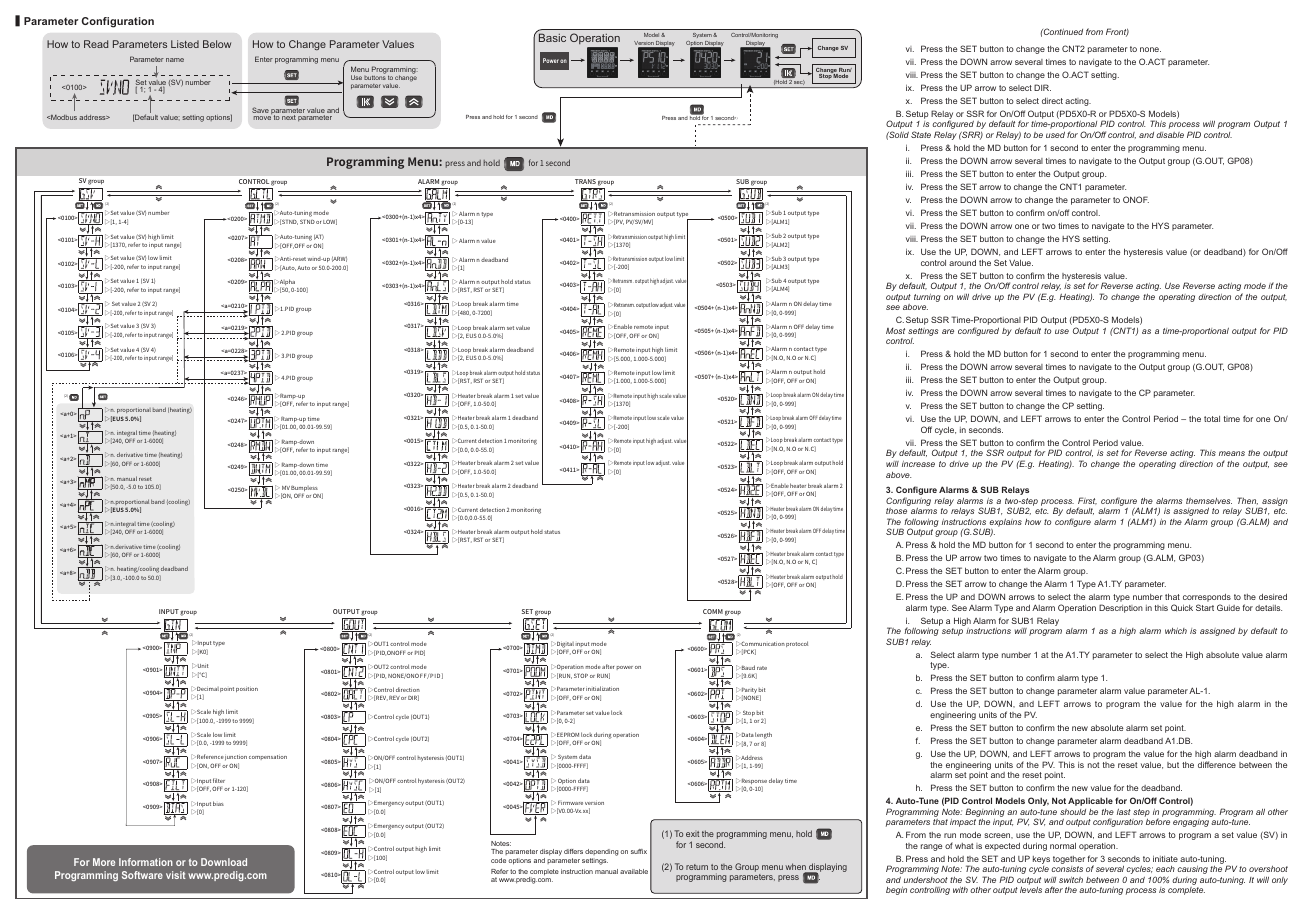  What do you see at coordinates (1170, 135) in the screenshot?
I see `disable` at bounding box center [1170, 135].
